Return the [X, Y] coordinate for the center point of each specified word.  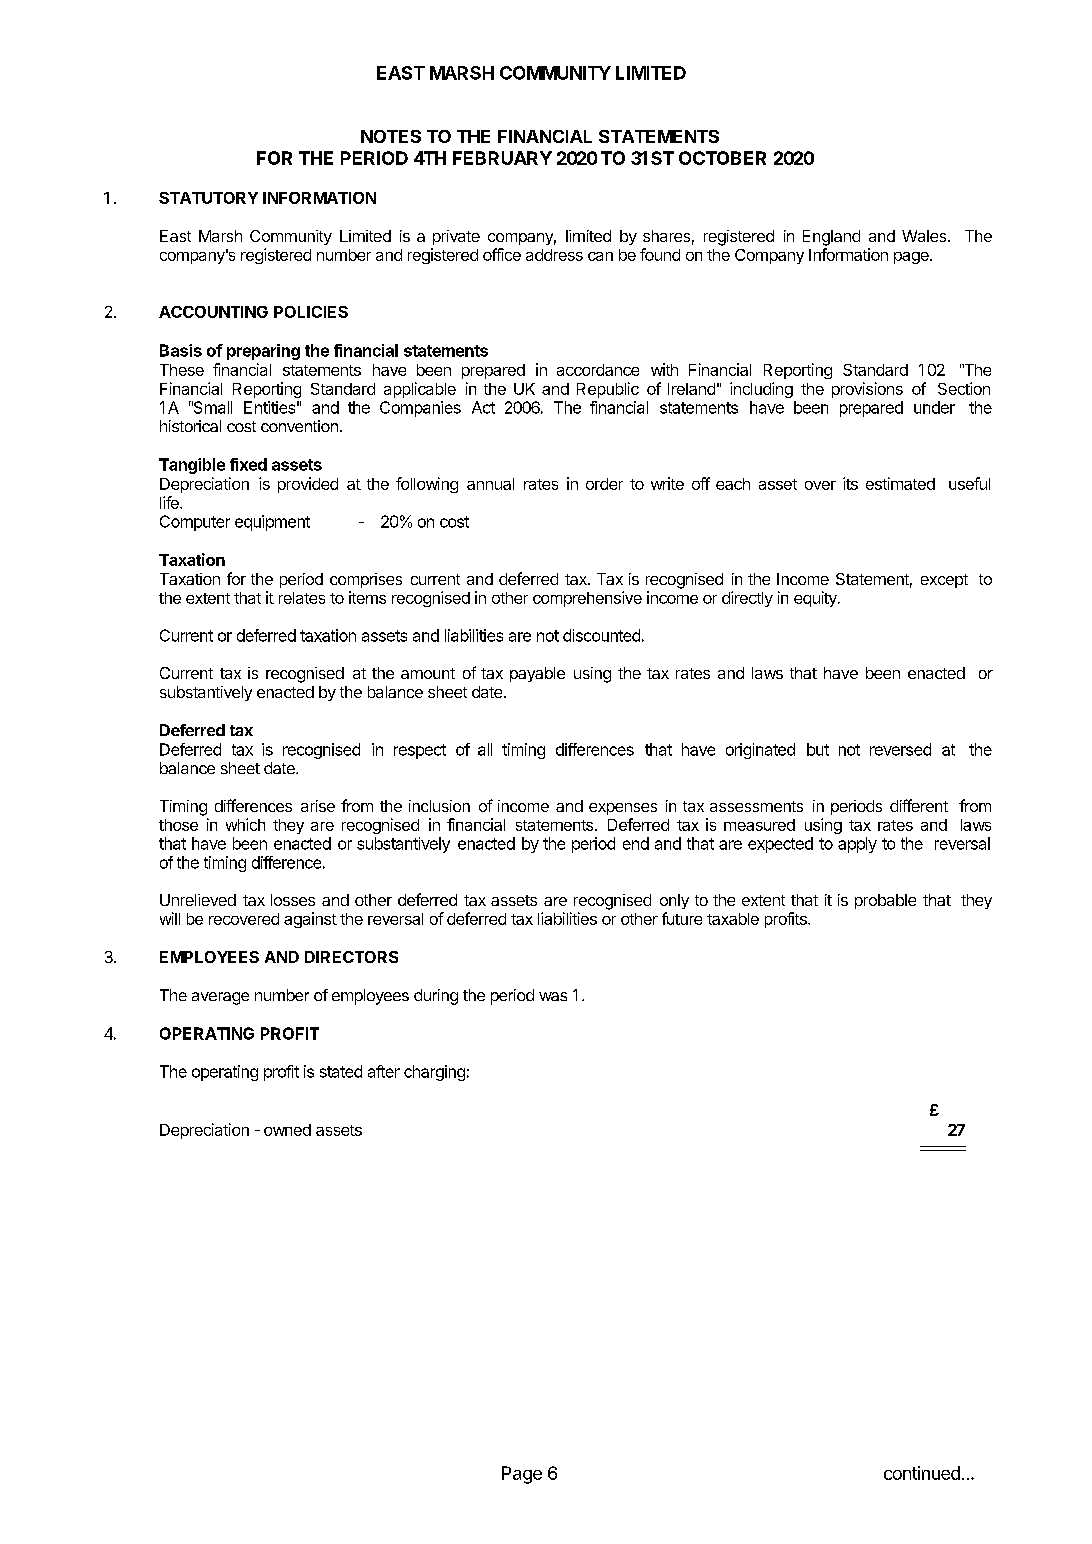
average [220, 998]
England [831, 238]
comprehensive [587, 599]
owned [287, 1130]
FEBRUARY [502, 158]
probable [885, 901]
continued [922, 1473]
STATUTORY [208, 198]
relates [302, 598]
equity [816, 599]
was [553, 996]
